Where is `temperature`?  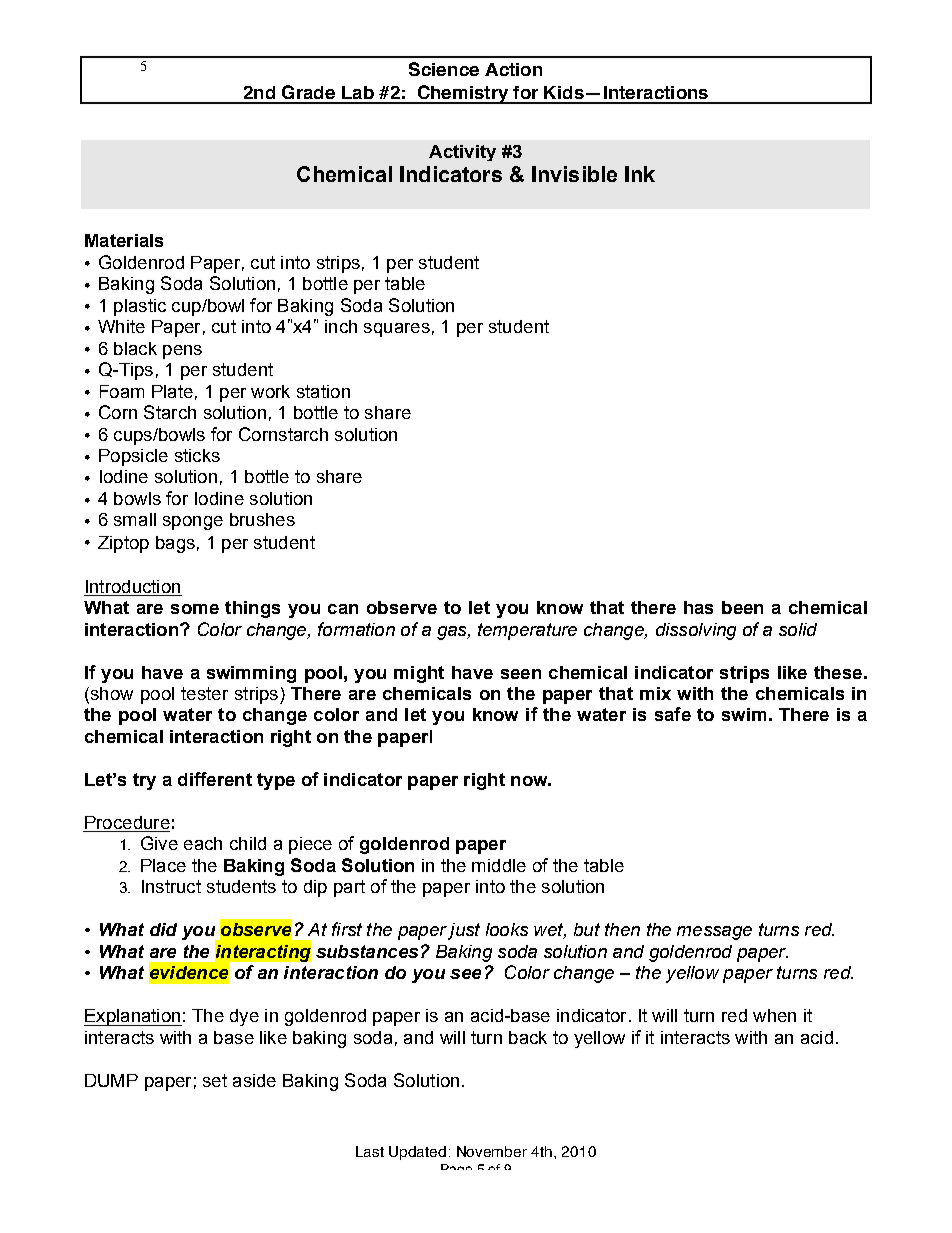 temperature is located at coordinates (527, 631).
